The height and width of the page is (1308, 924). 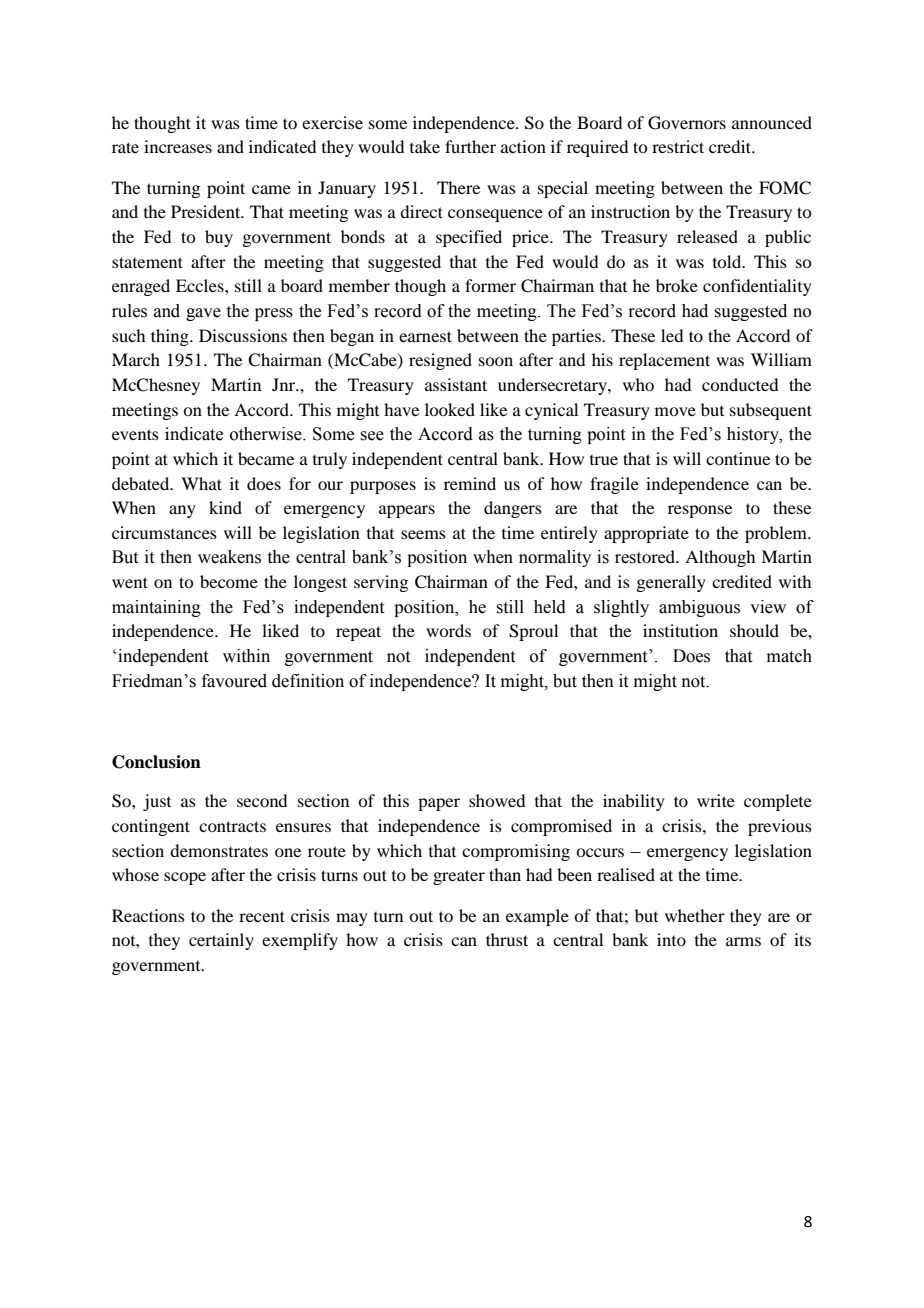 I want to click on increases, so click(x=178, y=146).
